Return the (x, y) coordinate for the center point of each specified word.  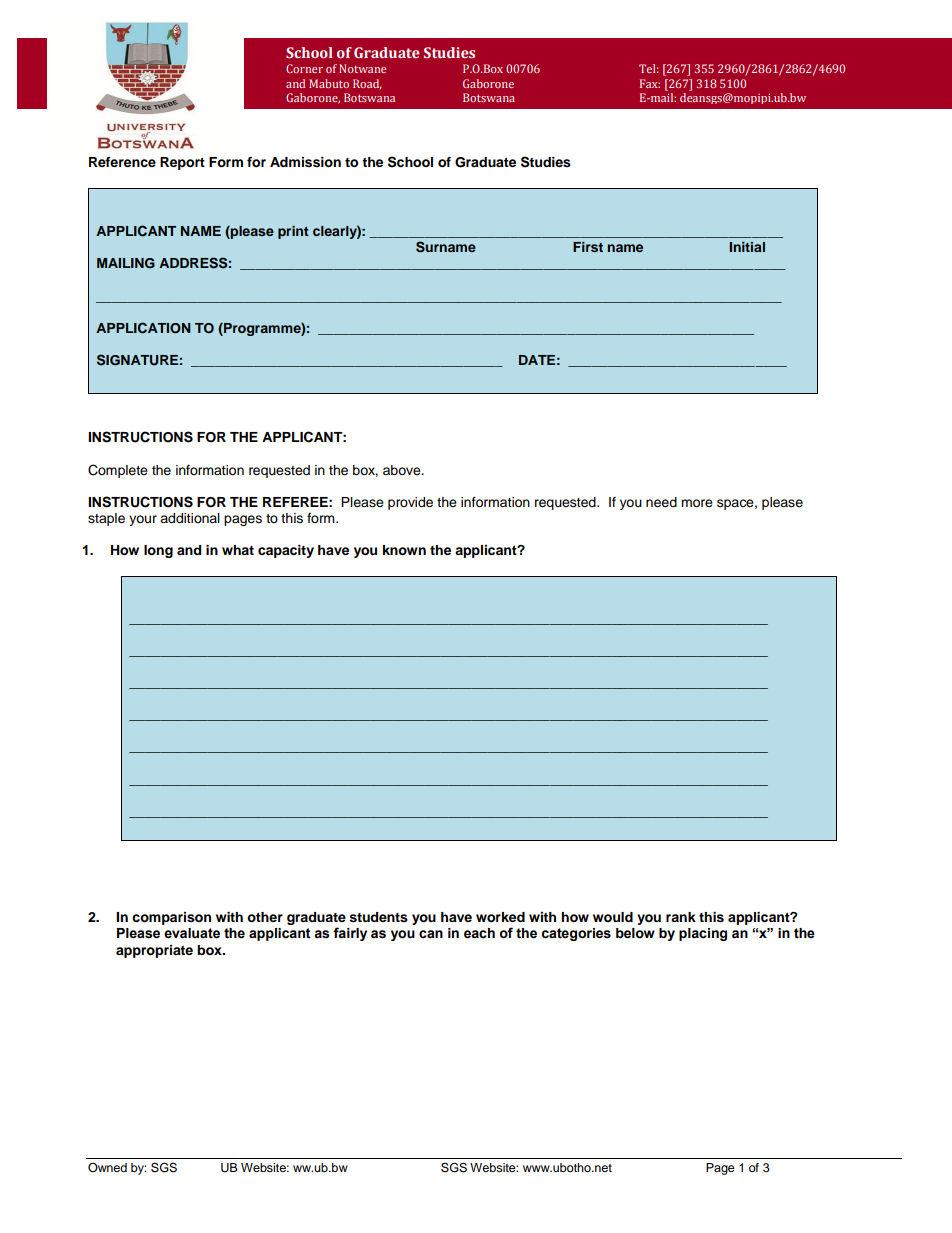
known (404, 550)
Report (182, 163)
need (661, 502)
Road (367, 84)
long (158, 551)
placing (703, 934)
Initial (747, 247)
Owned (107, 1168)
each (479, 933)
